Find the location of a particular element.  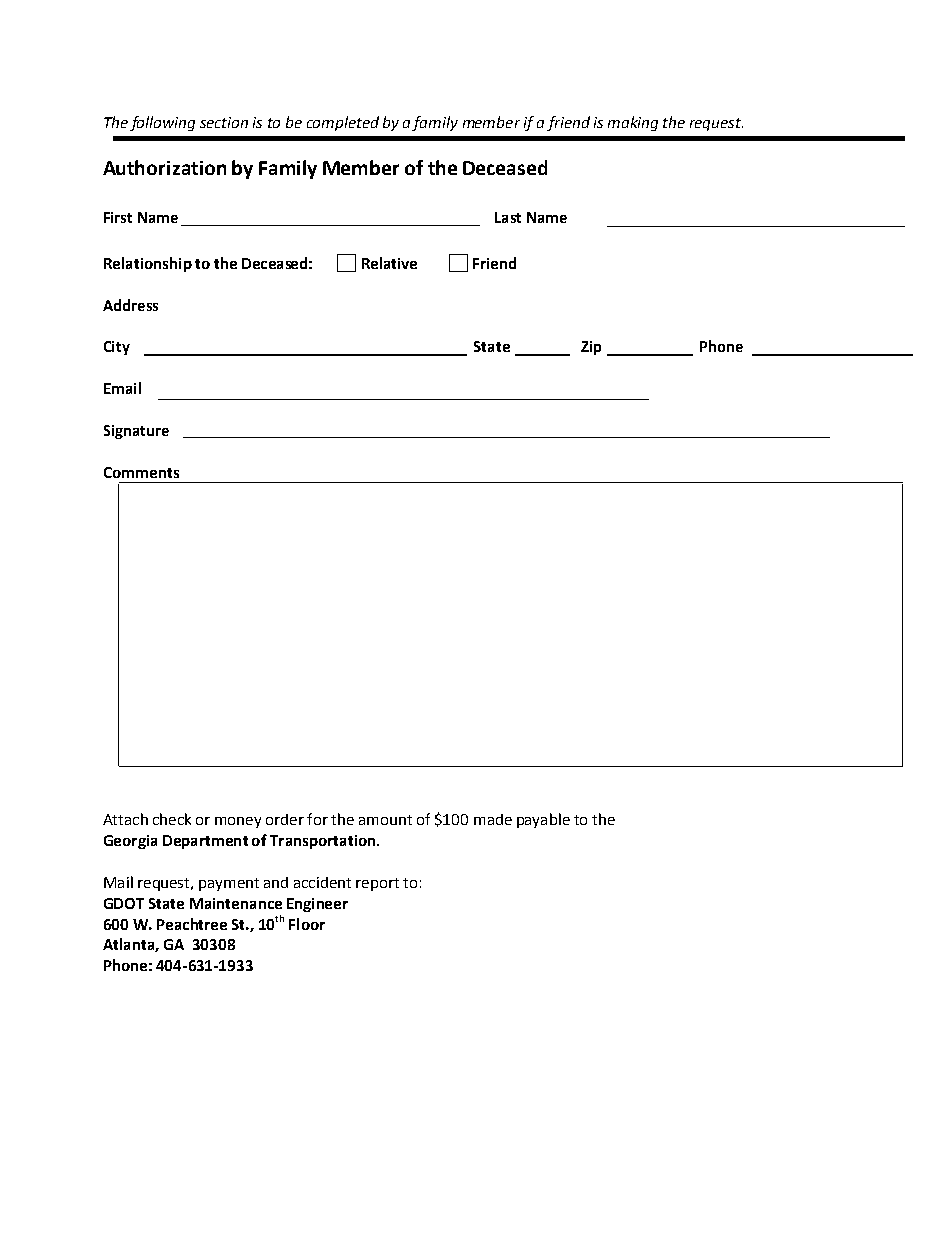

Authorization is located at coordinates (164, 167).
